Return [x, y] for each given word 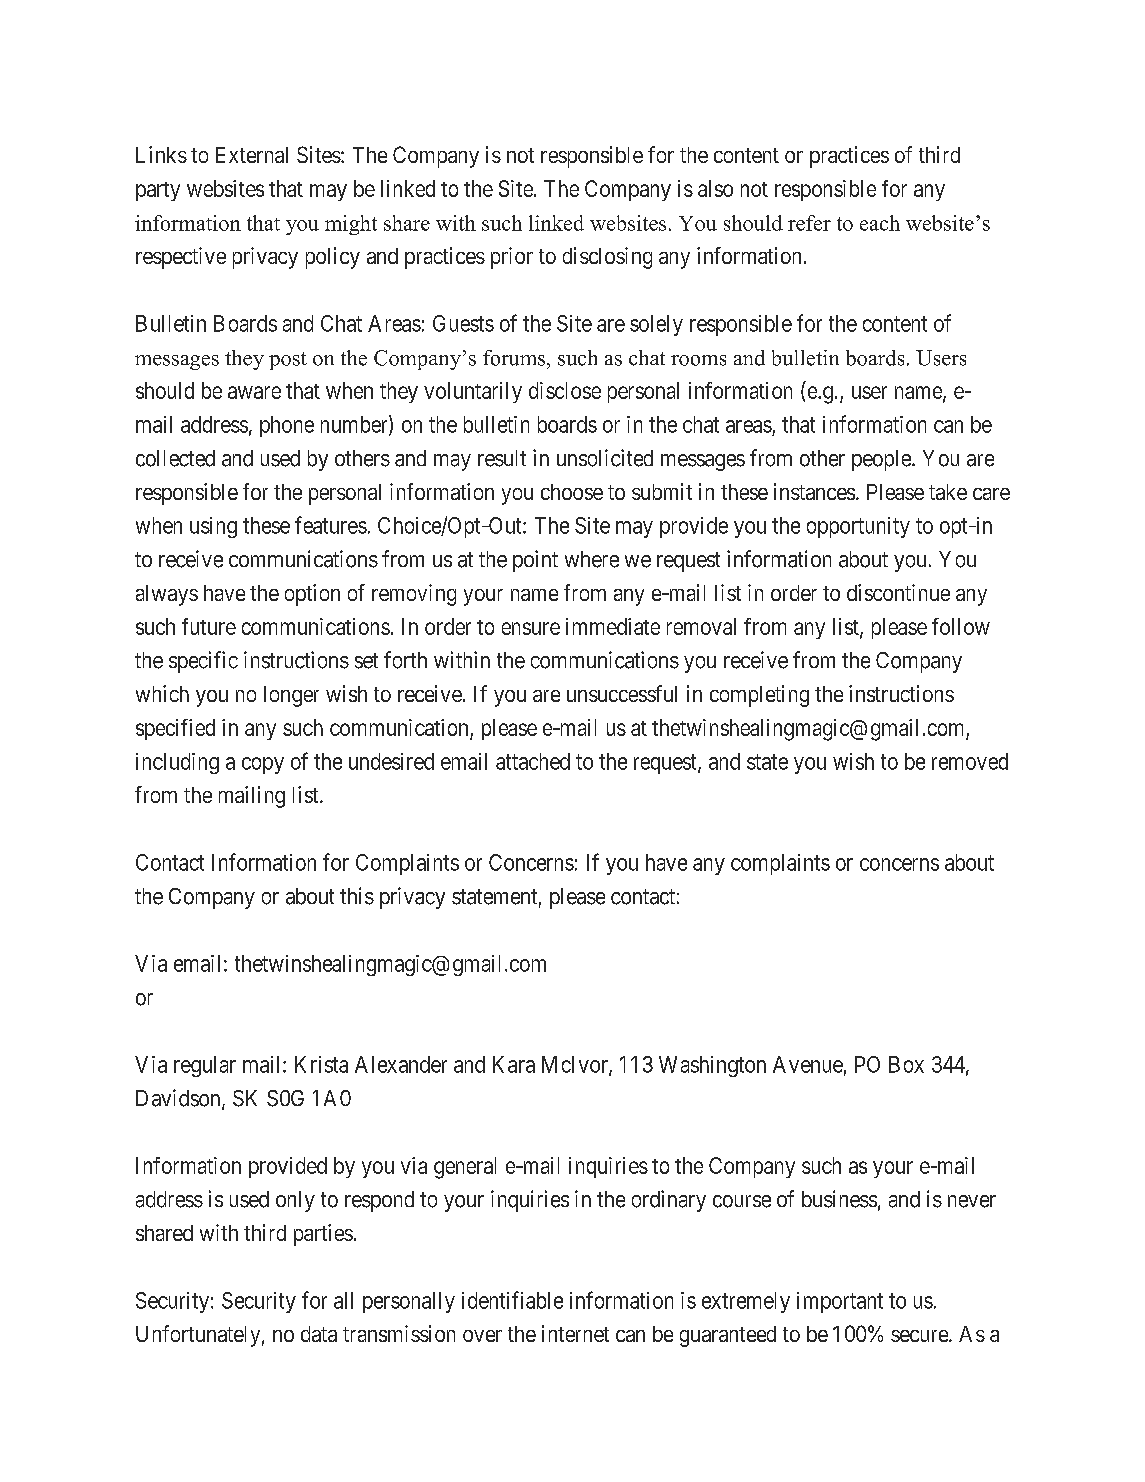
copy [263, 765]
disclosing [607, 258]
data [319, 1334]
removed [970, 761]
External [252, 155]
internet [575, 1333]
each [880, 223]
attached [533, 761]
